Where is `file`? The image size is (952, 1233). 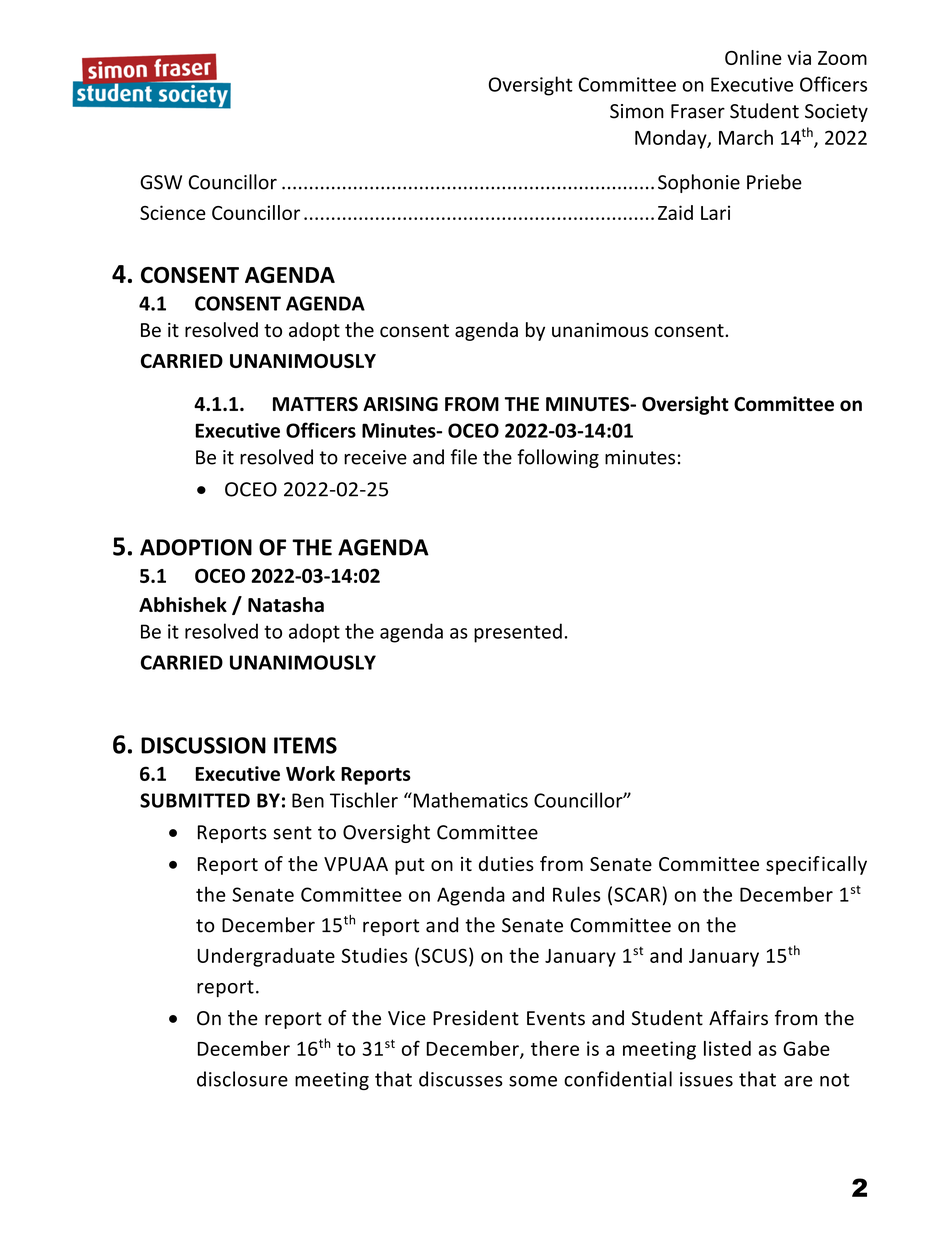
file is located at coordinates (464, 457).
